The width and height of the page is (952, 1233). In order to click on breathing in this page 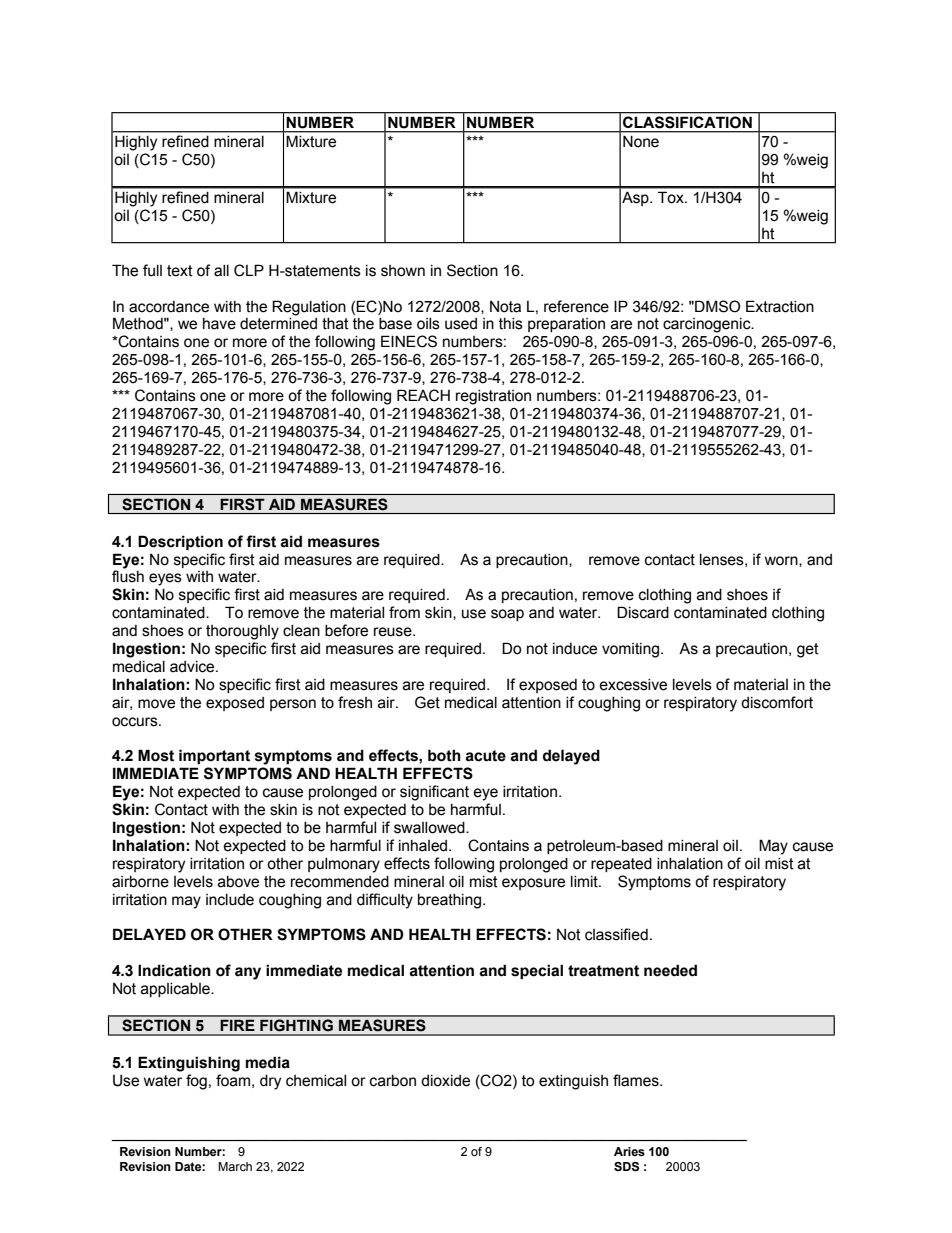, I will do `click(451, 901)`.
